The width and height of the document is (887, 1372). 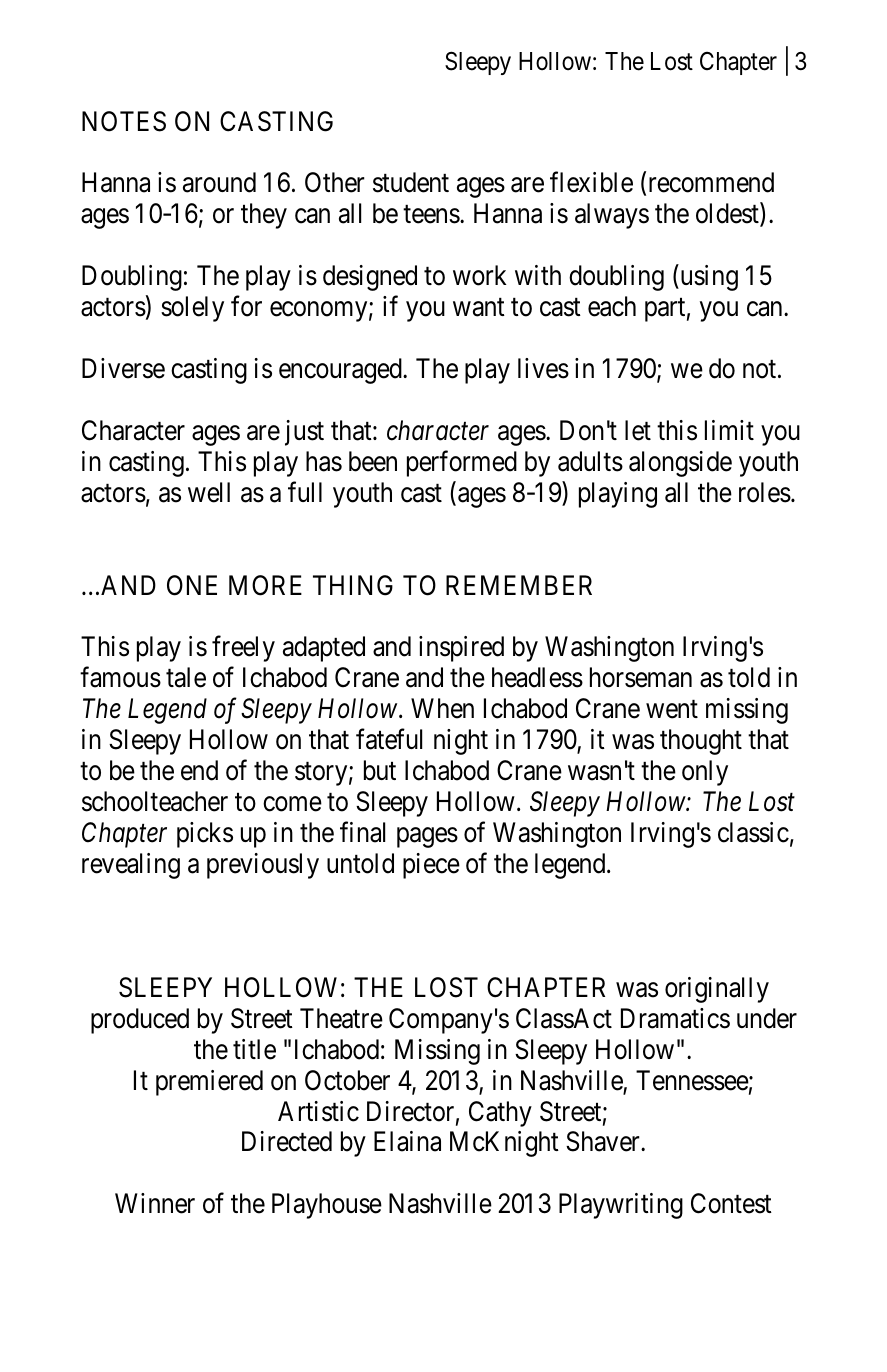 What do you see at coordinates (500, 1114) in the document?
I see `Cathy` at bounding box center [500, 1114].
